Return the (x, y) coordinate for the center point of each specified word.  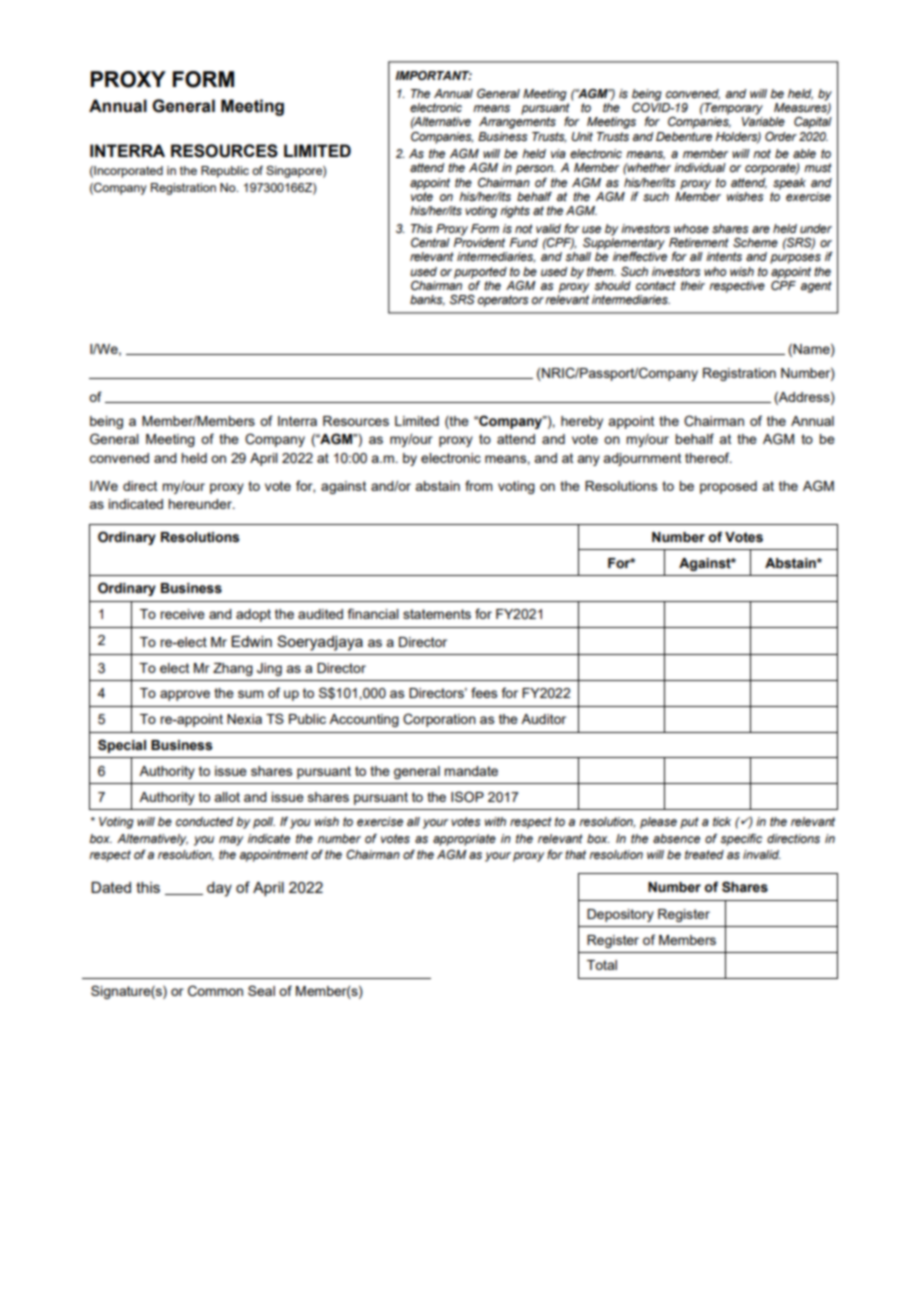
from (478, 485)
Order (781, 136)
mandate (471, 771)
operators (503, 301)
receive (182, 614)
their (693, 285)
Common (215, 991)
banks (427, 300)
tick (722, 821)
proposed (728, 487)
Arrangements (517, 123)
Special (122, 746)
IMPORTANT (433, 75)
